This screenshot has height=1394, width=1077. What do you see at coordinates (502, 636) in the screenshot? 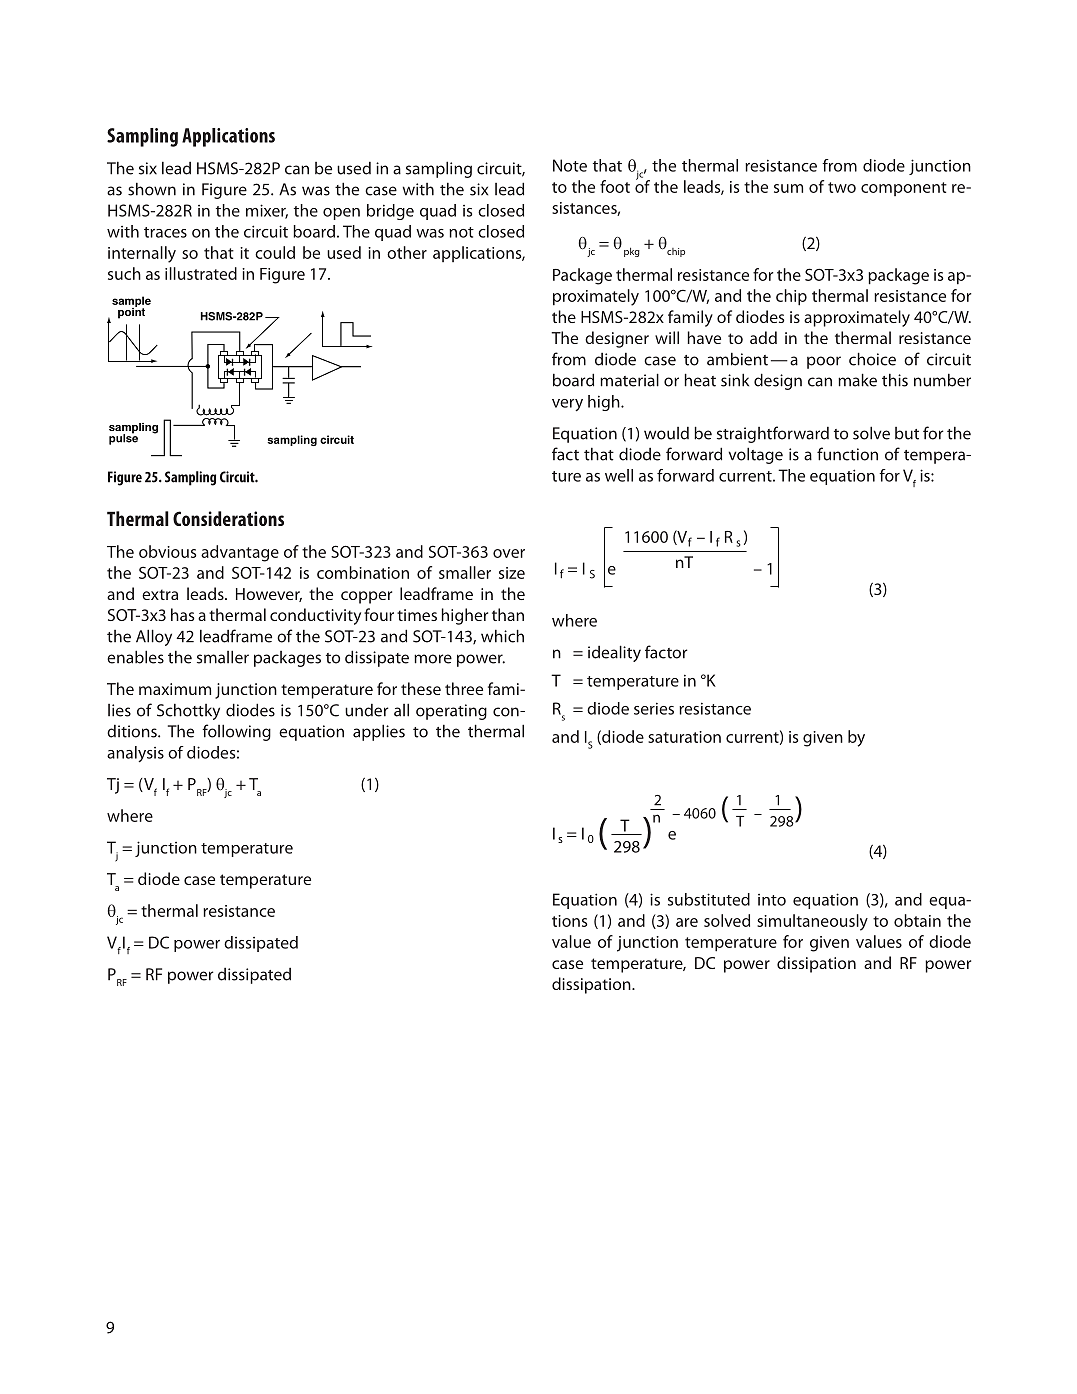
I see `which` at bounding box center [502, 636].
